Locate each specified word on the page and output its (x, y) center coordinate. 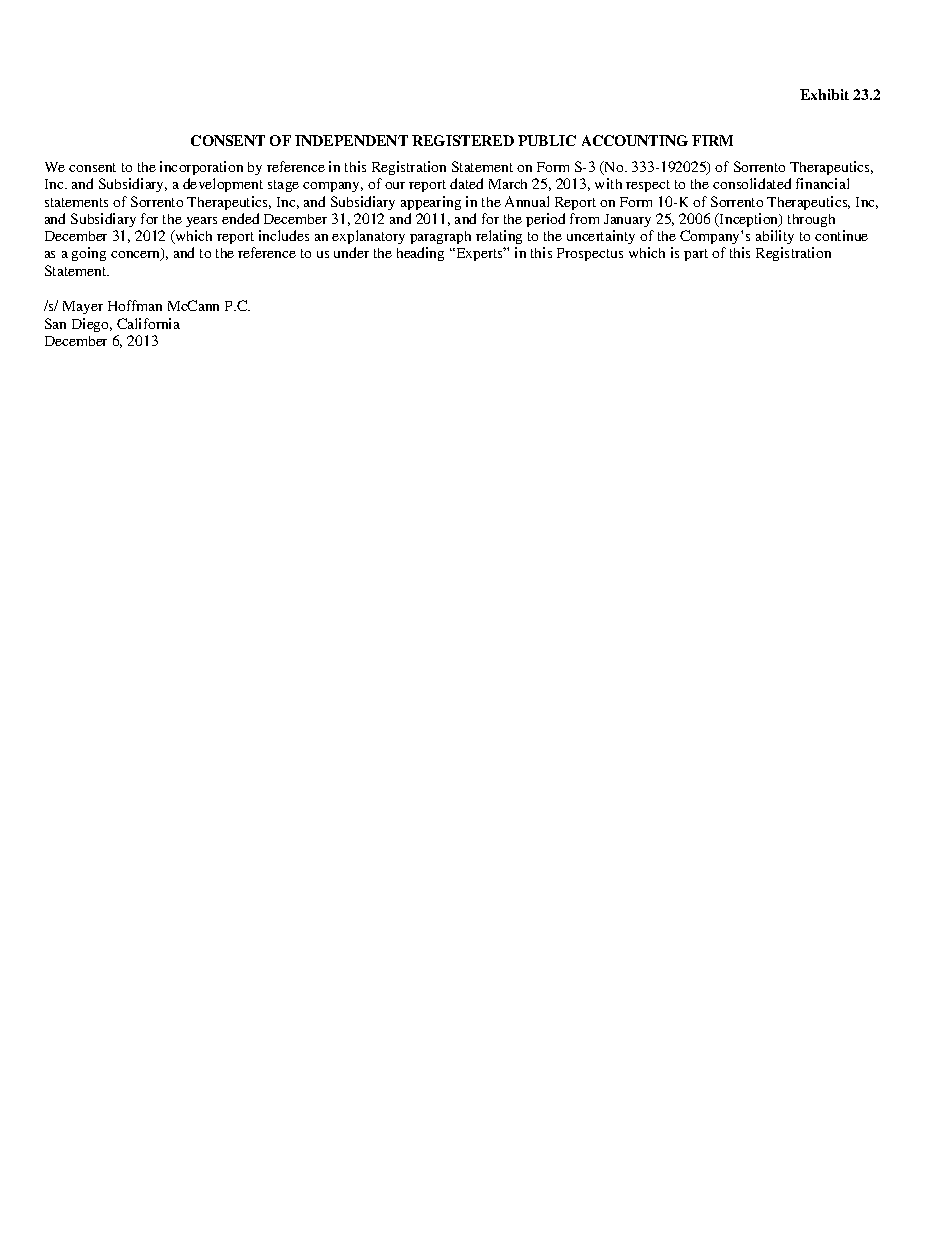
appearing (431, 203)
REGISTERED (463, 140)
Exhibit (824, 94)
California (148, 323)
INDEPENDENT (351, 140)
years (201, 222)
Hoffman (135, 305)
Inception (749, 220)
